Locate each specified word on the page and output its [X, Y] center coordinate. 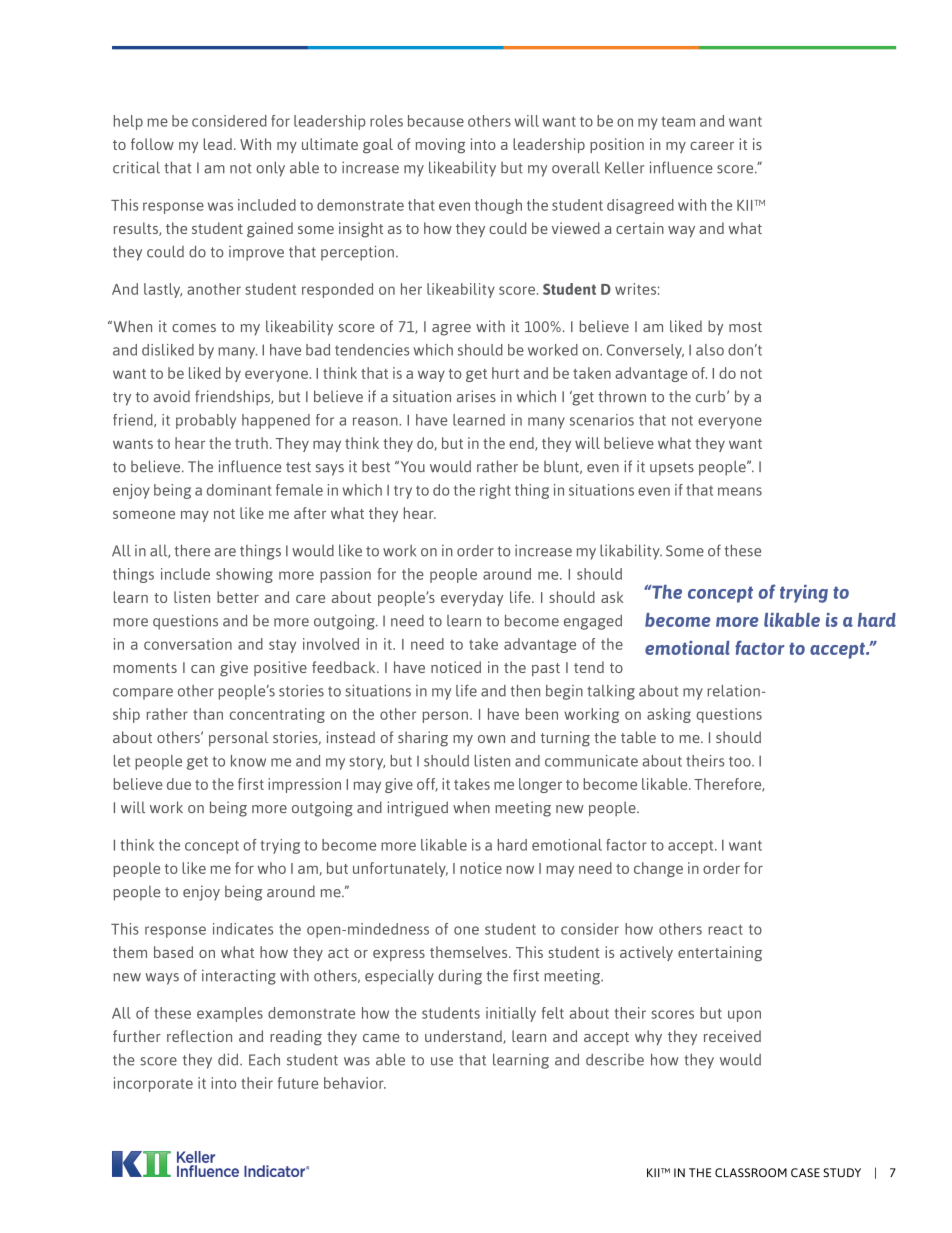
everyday [472, 598]
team [678, 121]
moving [440, 145]
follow [152, 144]
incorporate [153, 1084]
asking [669, 715]
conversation [188, 644]
